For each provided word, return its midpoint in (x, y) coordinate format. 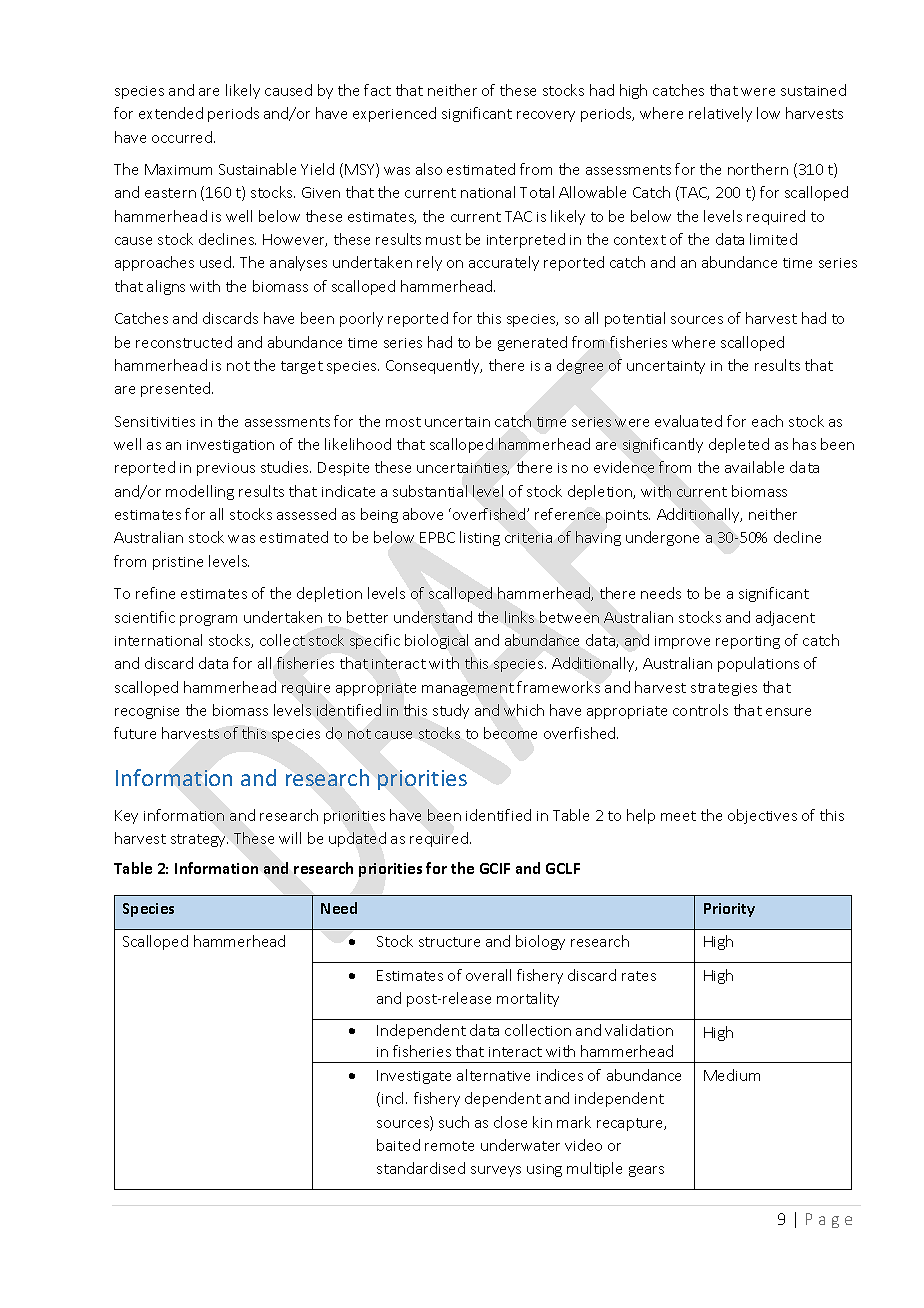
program (208, 620)
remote (449, 1146)
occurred (183, 137)
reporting (748, 642)
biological (436, 641)
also (429, 169)
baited (398, 1145)
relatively (720, 114)
